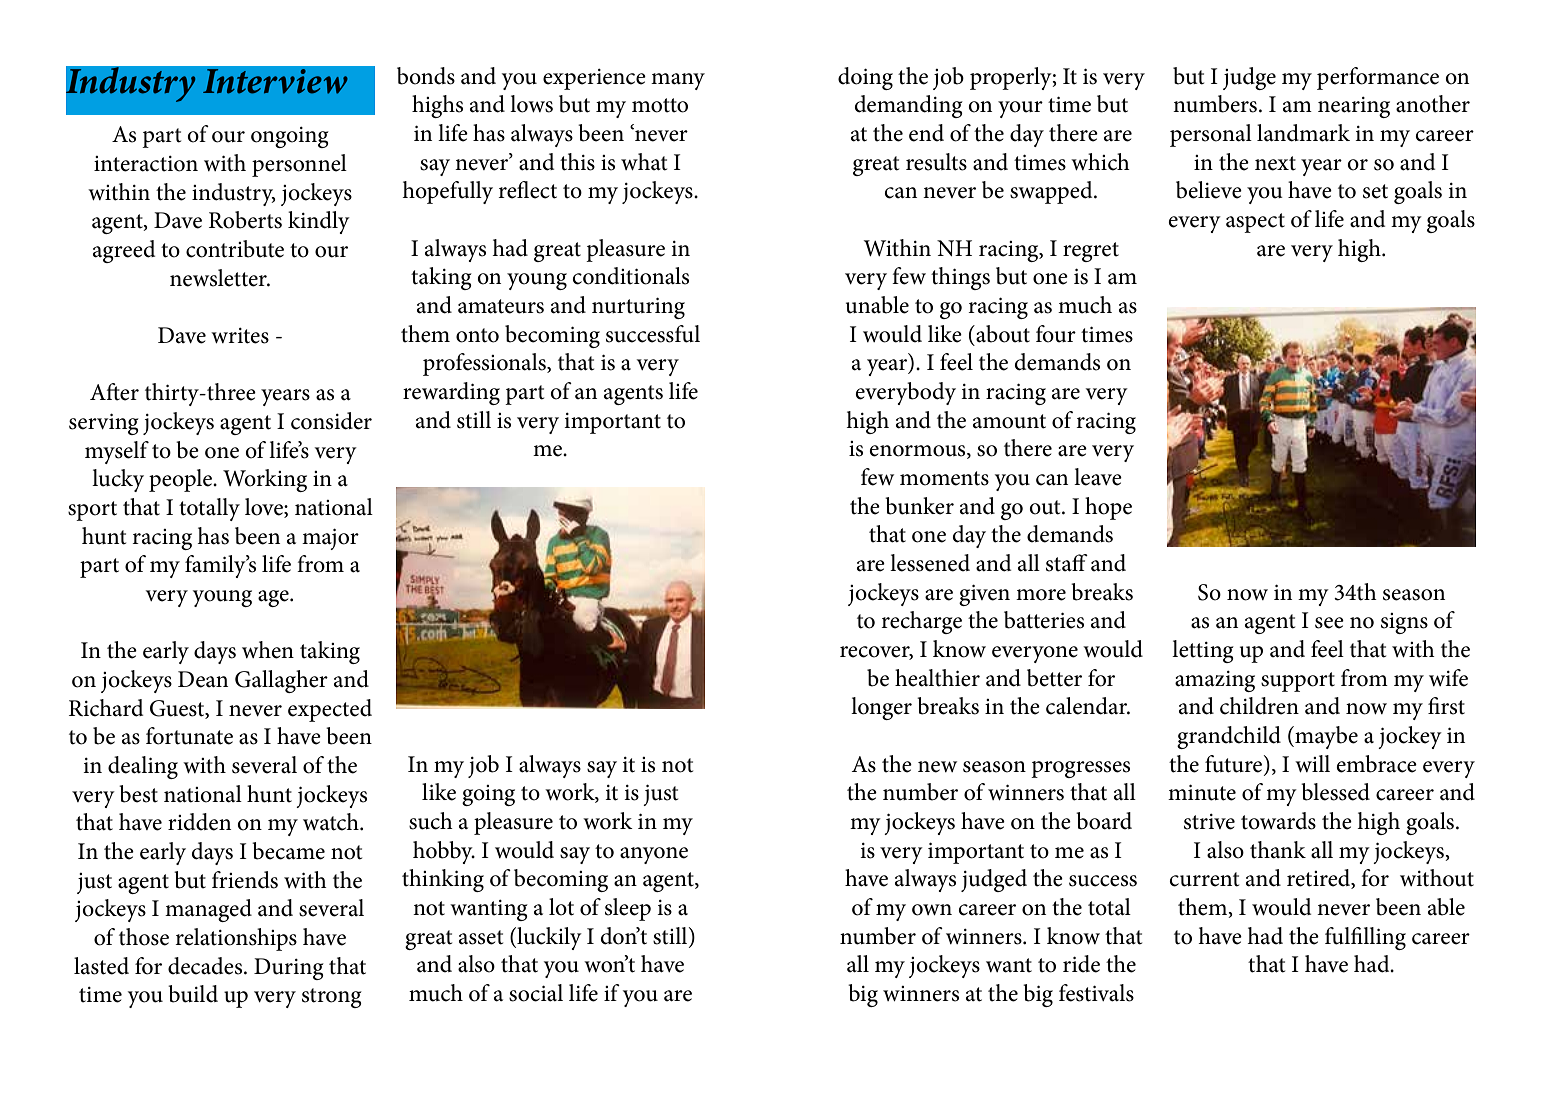 This screenshot has width=1542, height=1094. What do you see at coordinates (299, 165) in the screenshot?
I see `personnel` at bounding box center [299, 165].
